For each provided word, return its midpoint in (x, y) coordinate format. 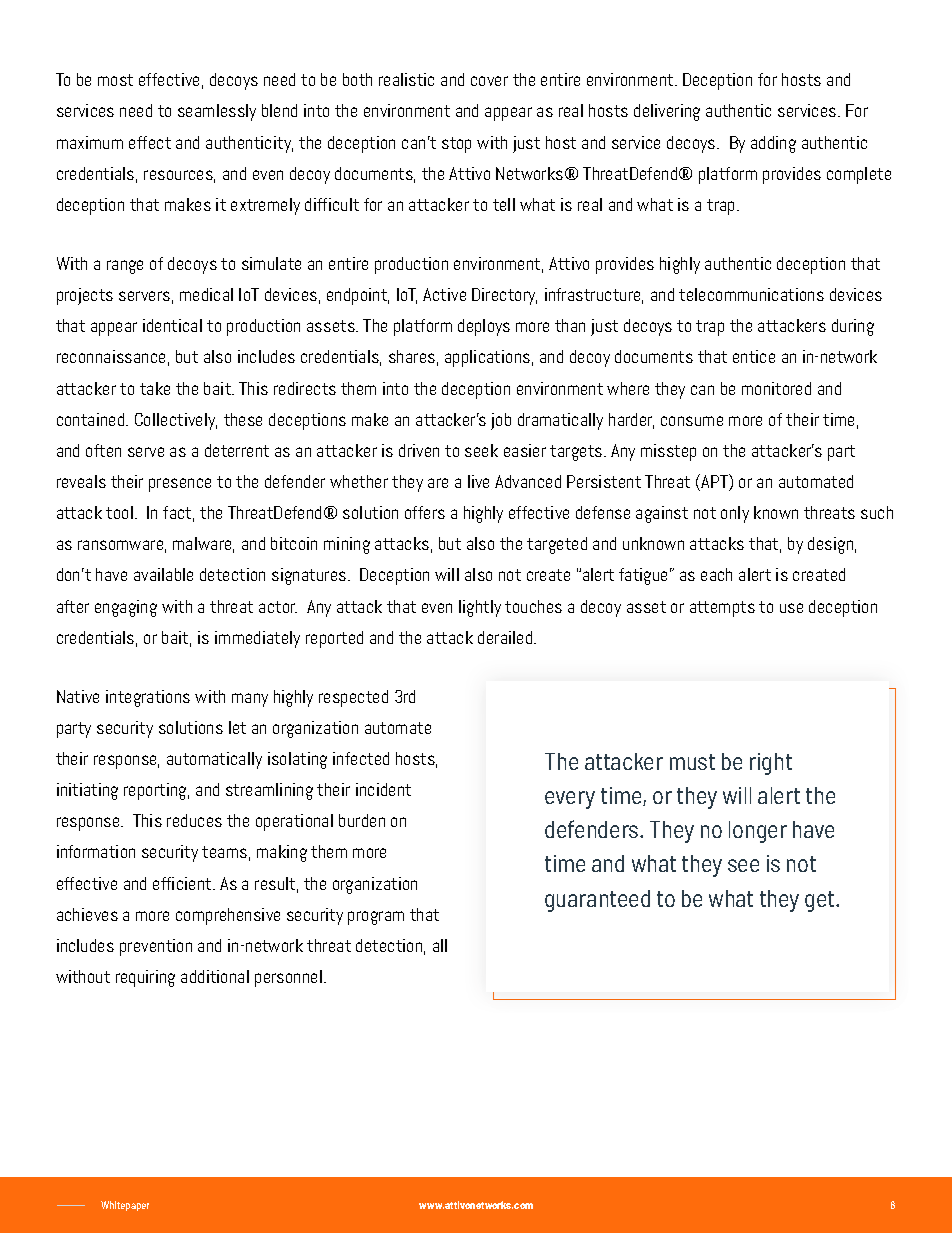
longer (758, 832)
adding (773, 144)
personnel (288, 978)
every (570, 800)
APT (715, 482)
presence (180, 485)
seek (481, 450)
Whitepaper (125, 1206)
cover (489, 81)
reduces (194, 820)
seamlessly (217, 112)
